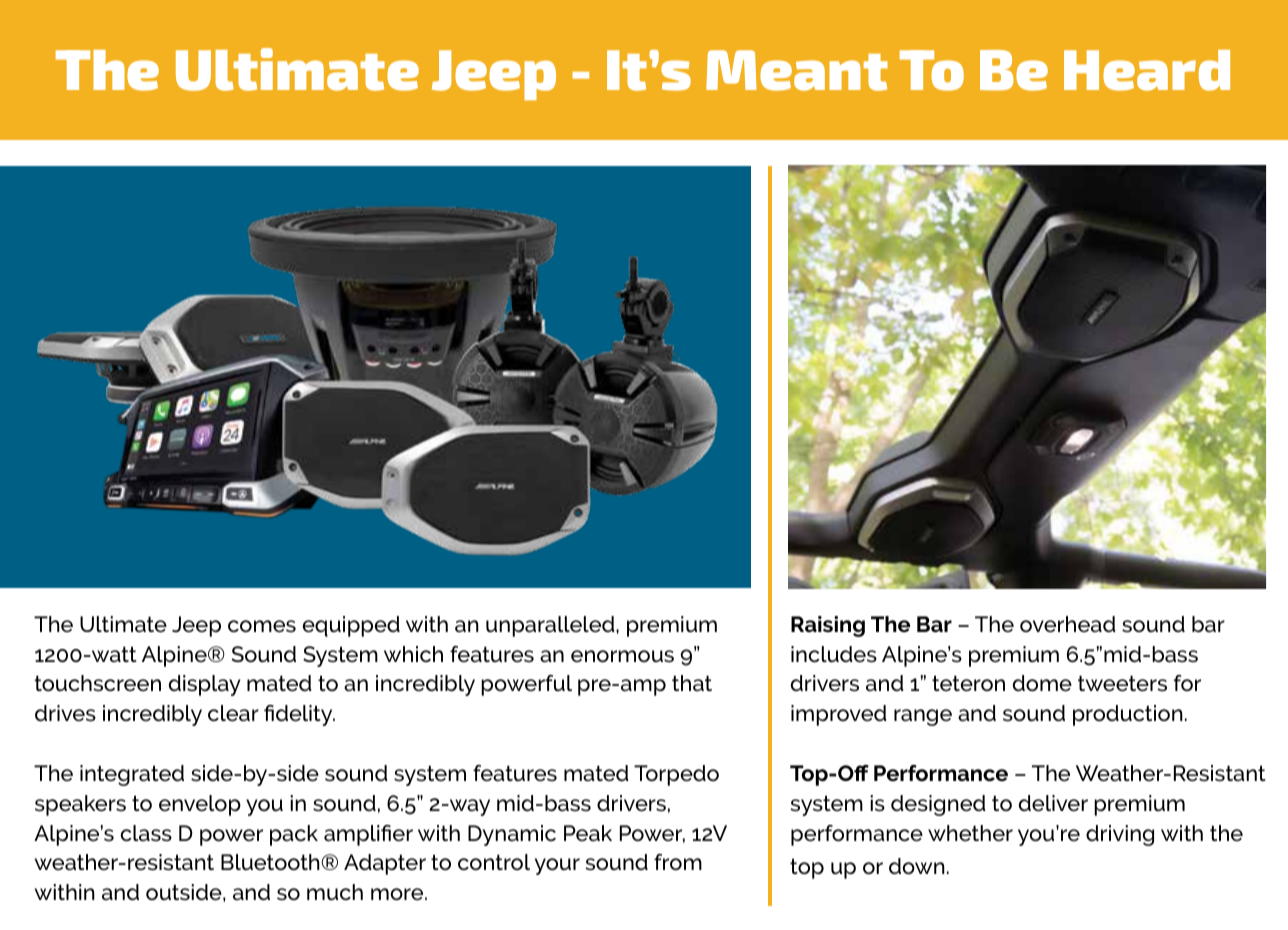 The image size is (1288, 930). I want to click on includes, so click(834, 654).
